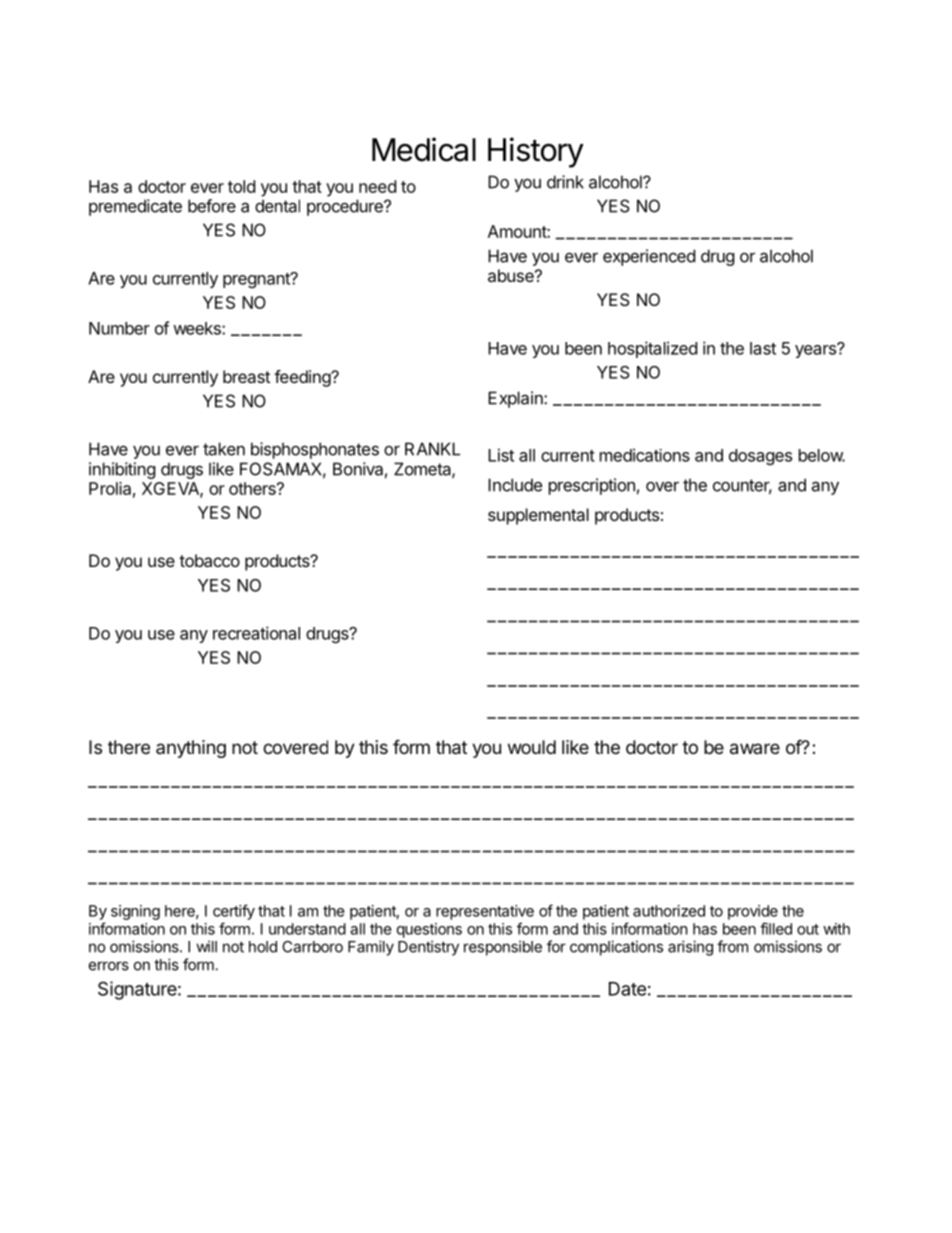  What do you see at coordinates (763, 348) in the document?
I see `last` at bounding box center [763, 348].
